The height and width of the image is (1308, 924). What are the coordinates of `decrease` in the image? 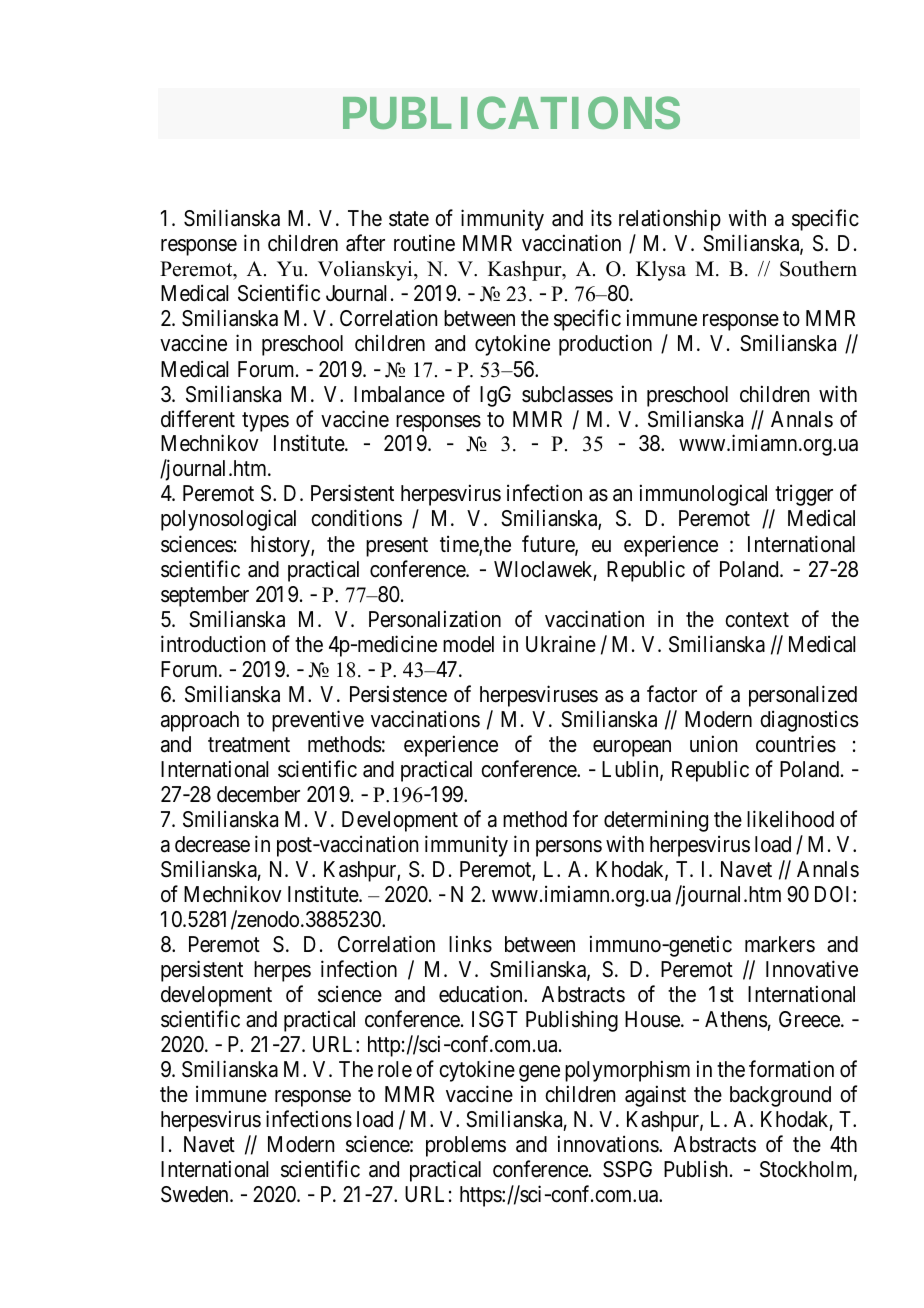 It's located at (212, 844).
